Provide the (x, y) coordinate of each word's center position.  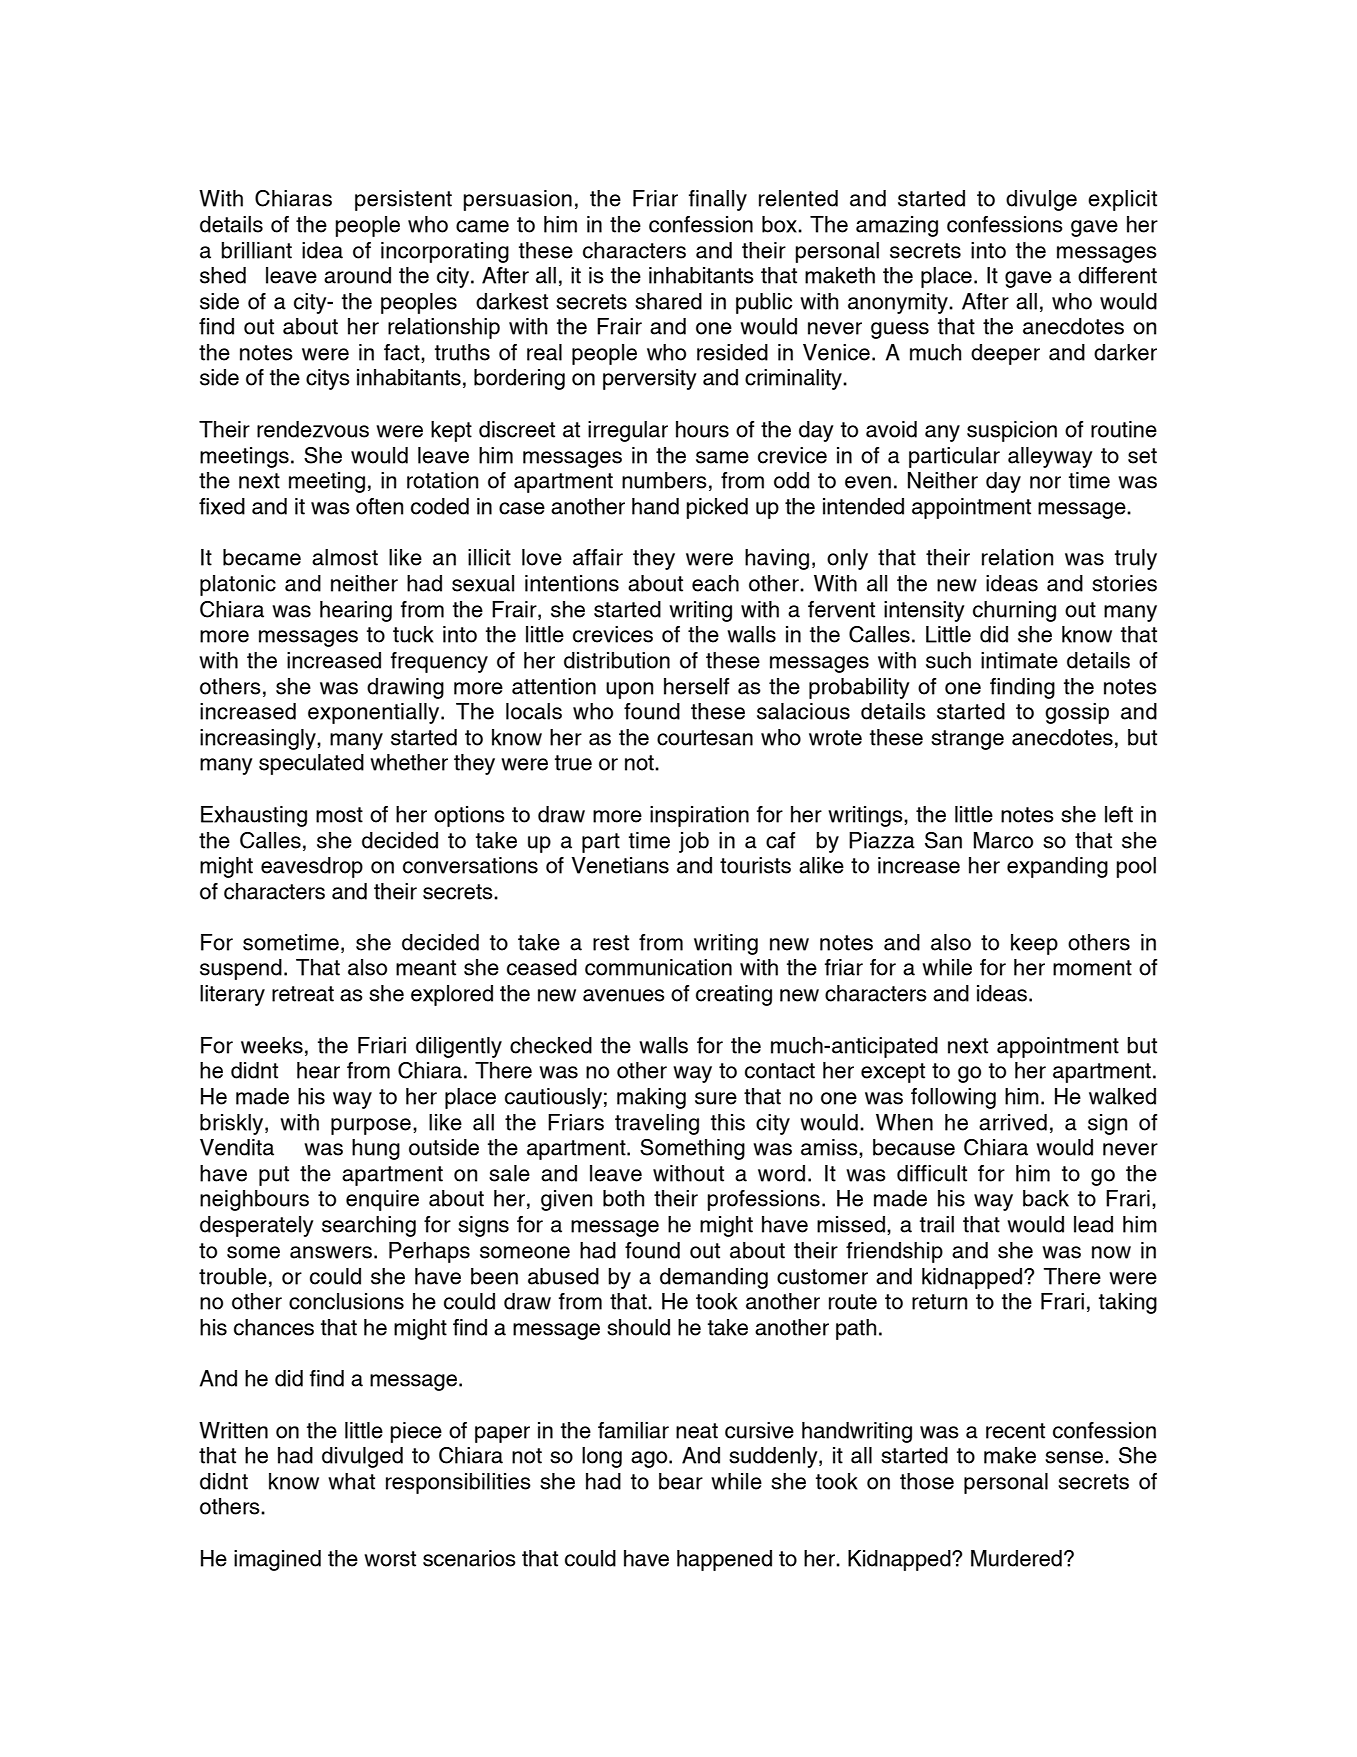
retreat (303, 994)
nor (1045, 482)
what (351, 1481)
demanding (714, 1278)
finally (718, 200)
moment (1092, 968)
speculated (311, 764)
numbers (664, 480)
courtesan (705, 738)
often (379, 506)
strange (967, 740)
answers (331, 1252)
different (1117, 275)
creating (734, 995)
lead (1093, 1224)
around (357, 275)
